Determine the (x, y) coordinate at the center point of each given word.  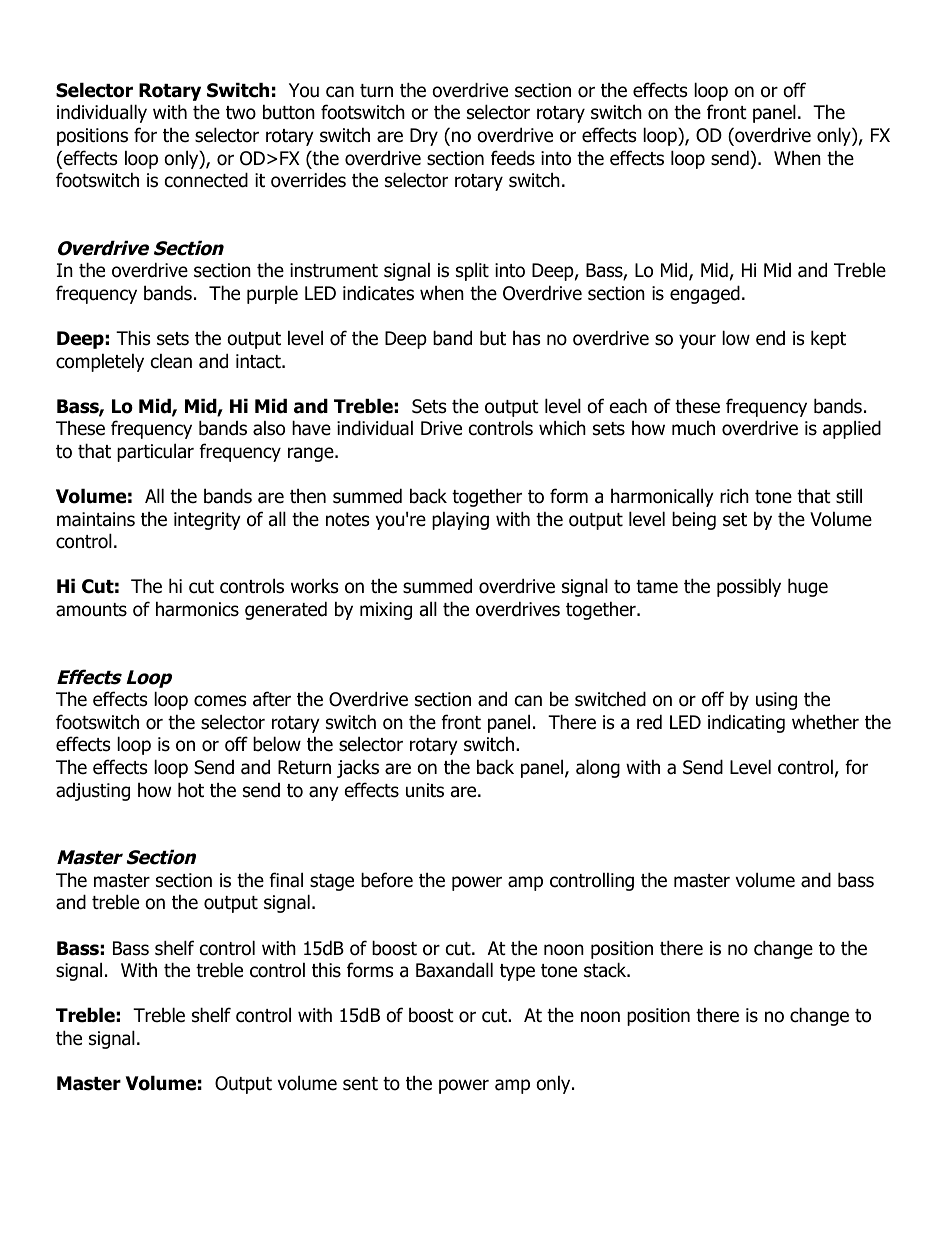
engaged (705, 294)
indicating (746, 723)
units (425, 790)
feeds (513, 158)
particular (155, 452)
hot (191, 790)
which (562, 428)
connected (206, 180)
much (693, 428)
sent (360, 1084)
